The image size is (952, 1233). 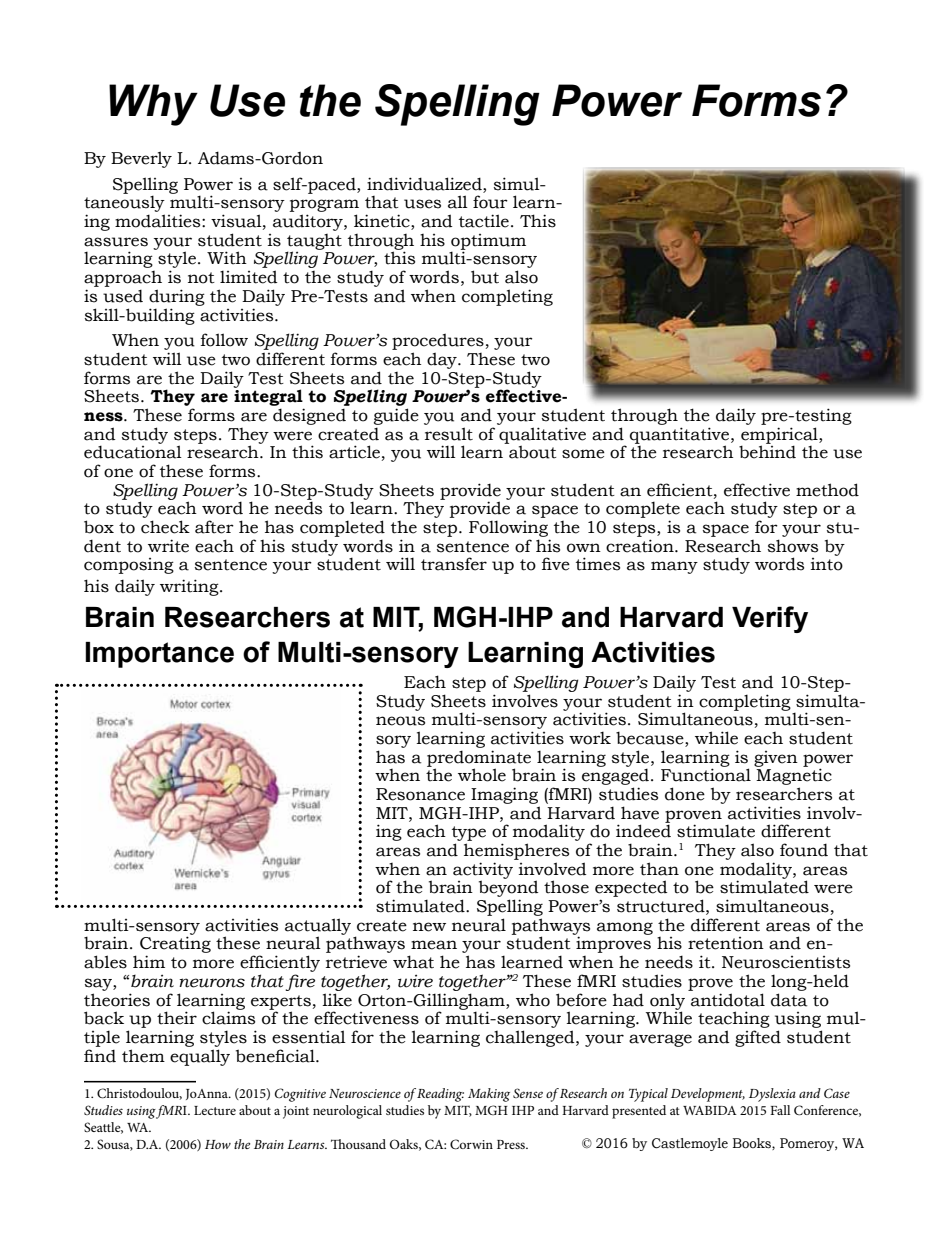 What do you see at coordinates (479, 759) in the screenshot?
I see `predominate` at bounding box center [479, 759].
